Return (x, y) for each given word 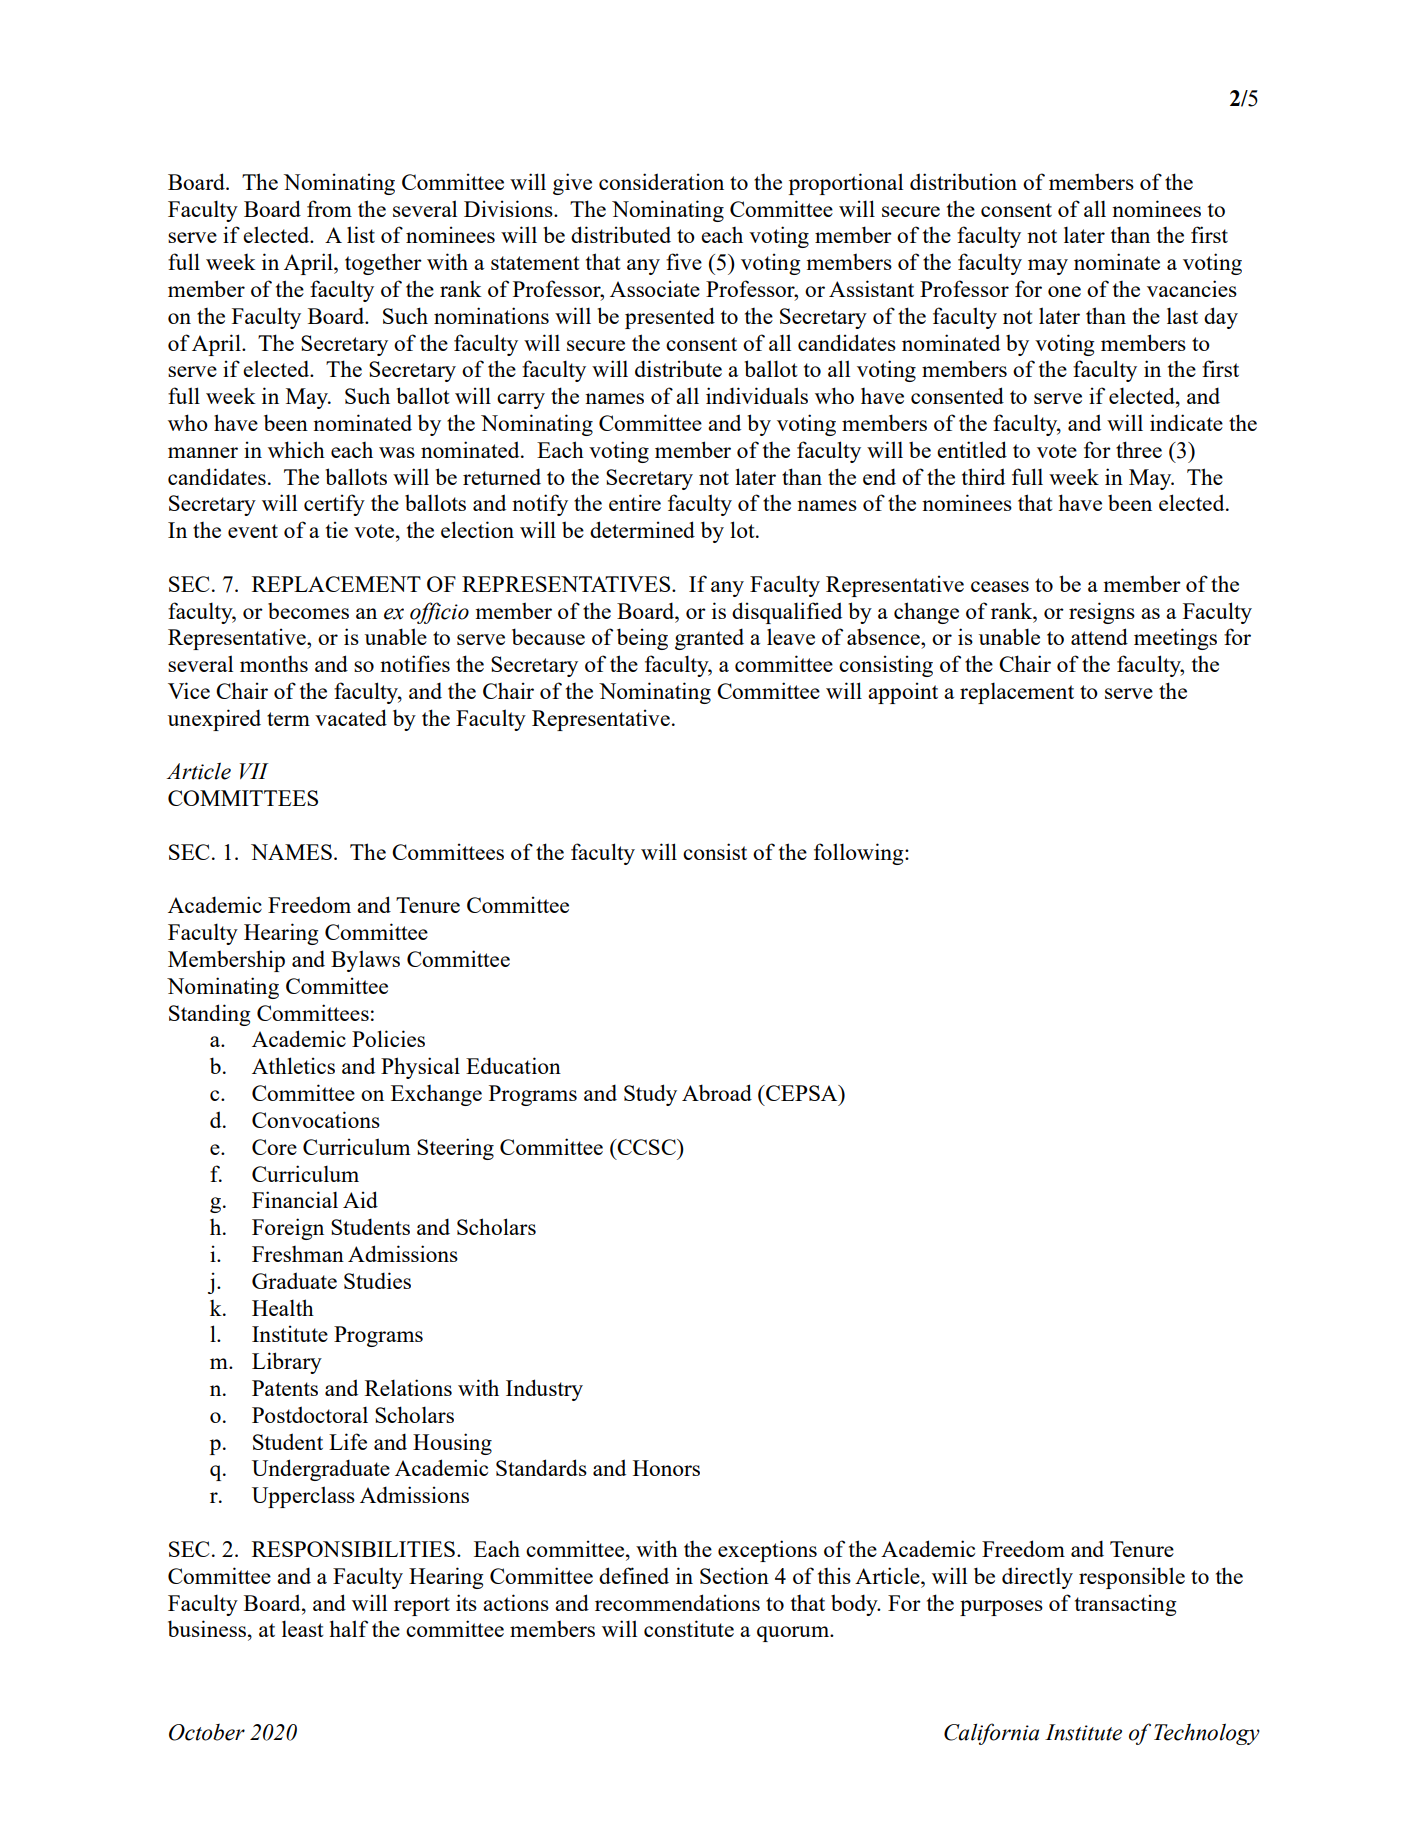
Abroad (717, 1092)
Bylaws (365, 961)
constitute (689, 1628)
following (860, 854)
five (684, 261)
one (1064, 291)
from (329, 208)
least (303, 1628)
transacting (1126, 1605)
